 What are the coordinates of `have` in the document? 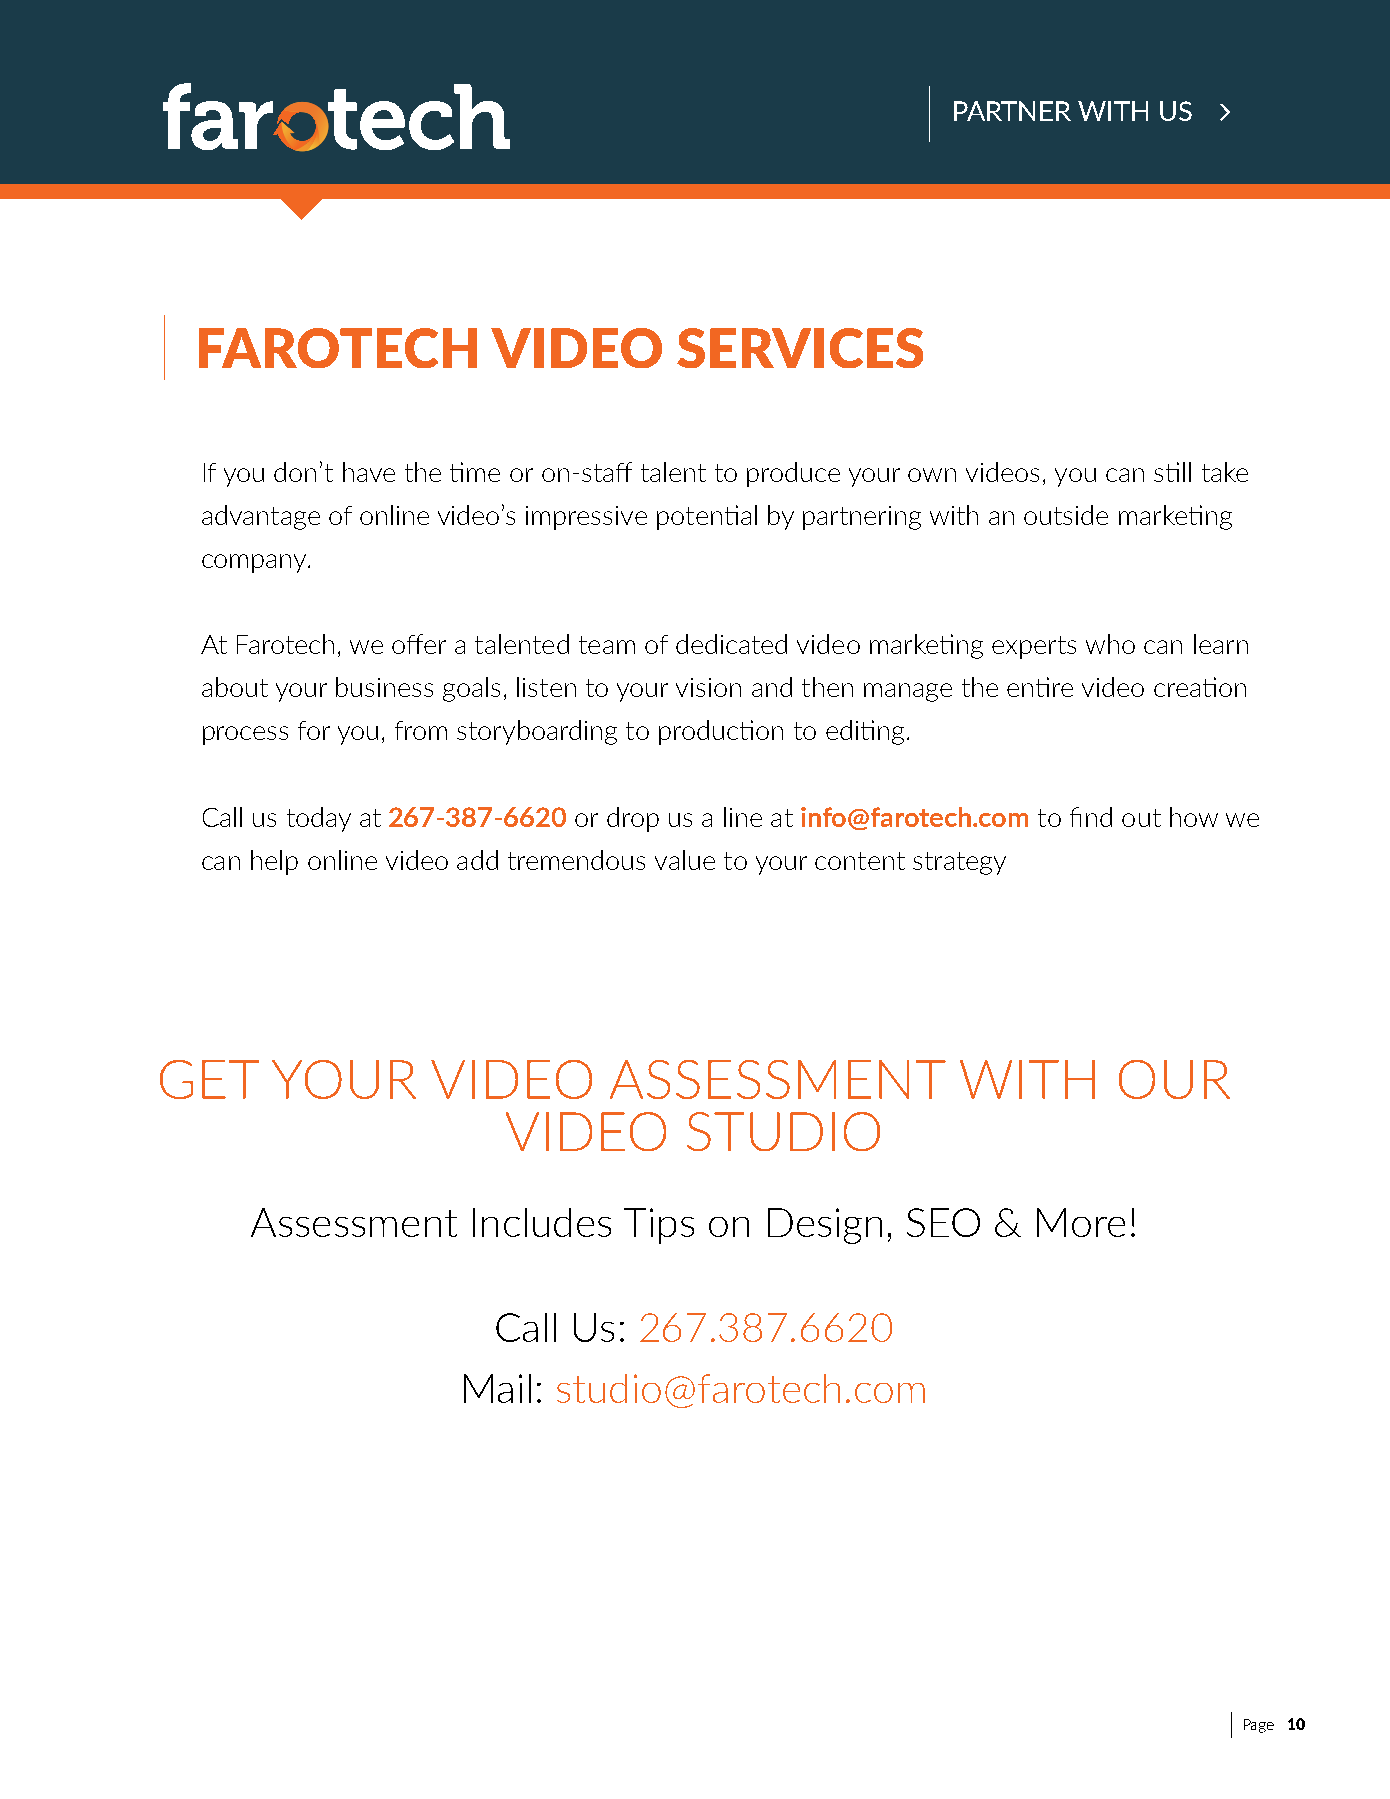 It's located at (369, 472).
